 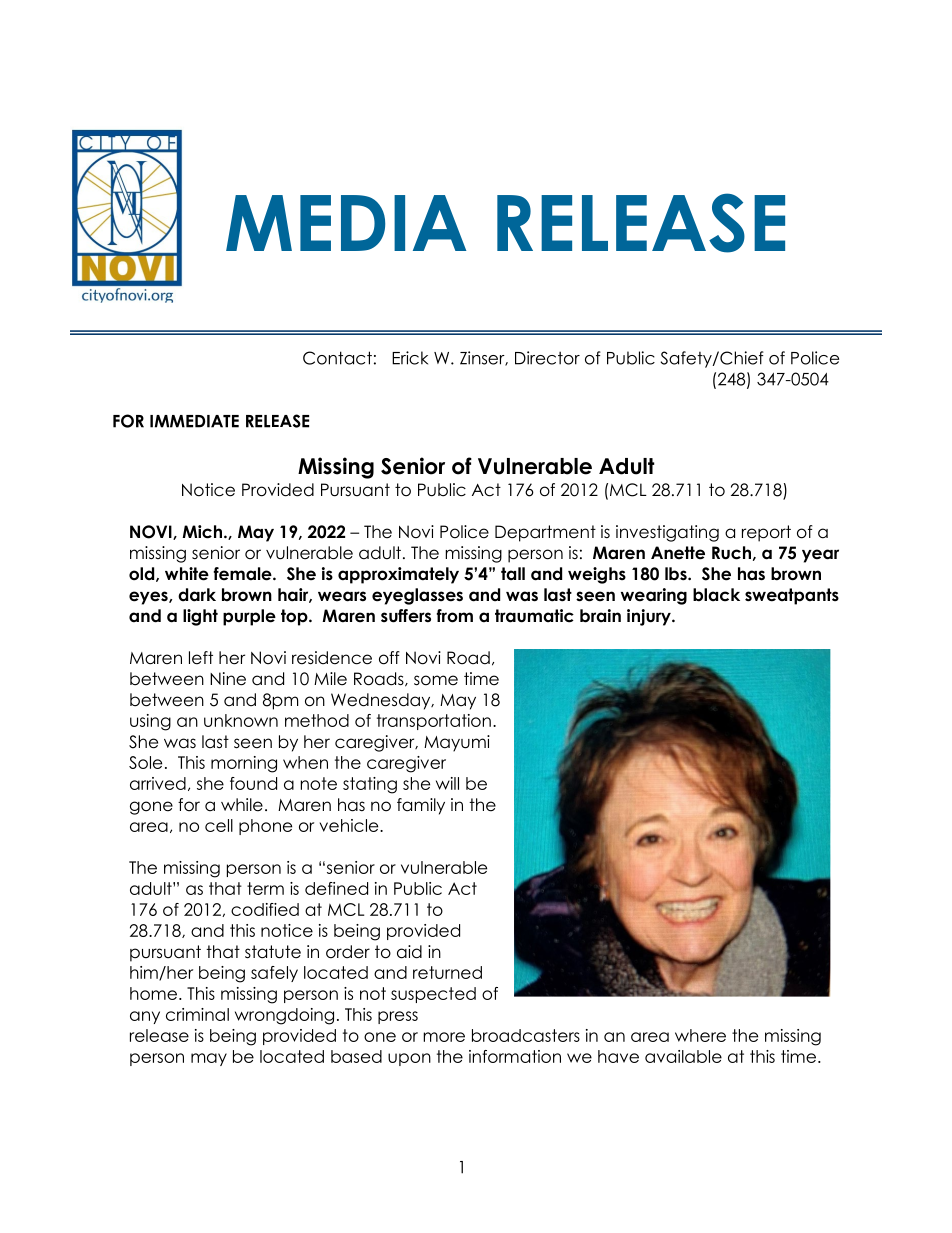 What do you see at coordinates (650, 617) in the page?
I see `injury` at bounding box center [650, 617].
